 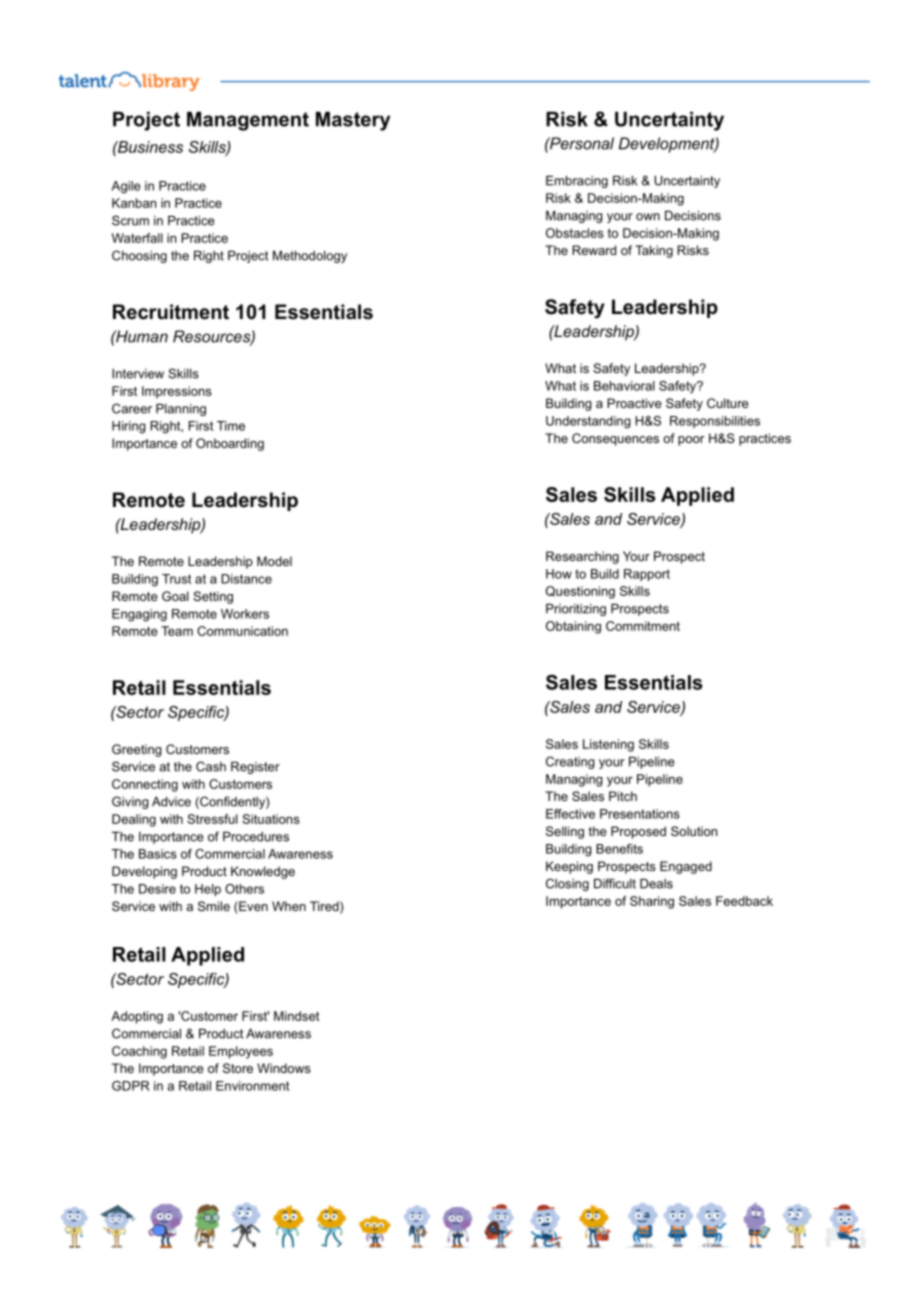 What do you see at coordinates (691, 441) in the image?
I see `poor` at bounding box center [691, 441].
